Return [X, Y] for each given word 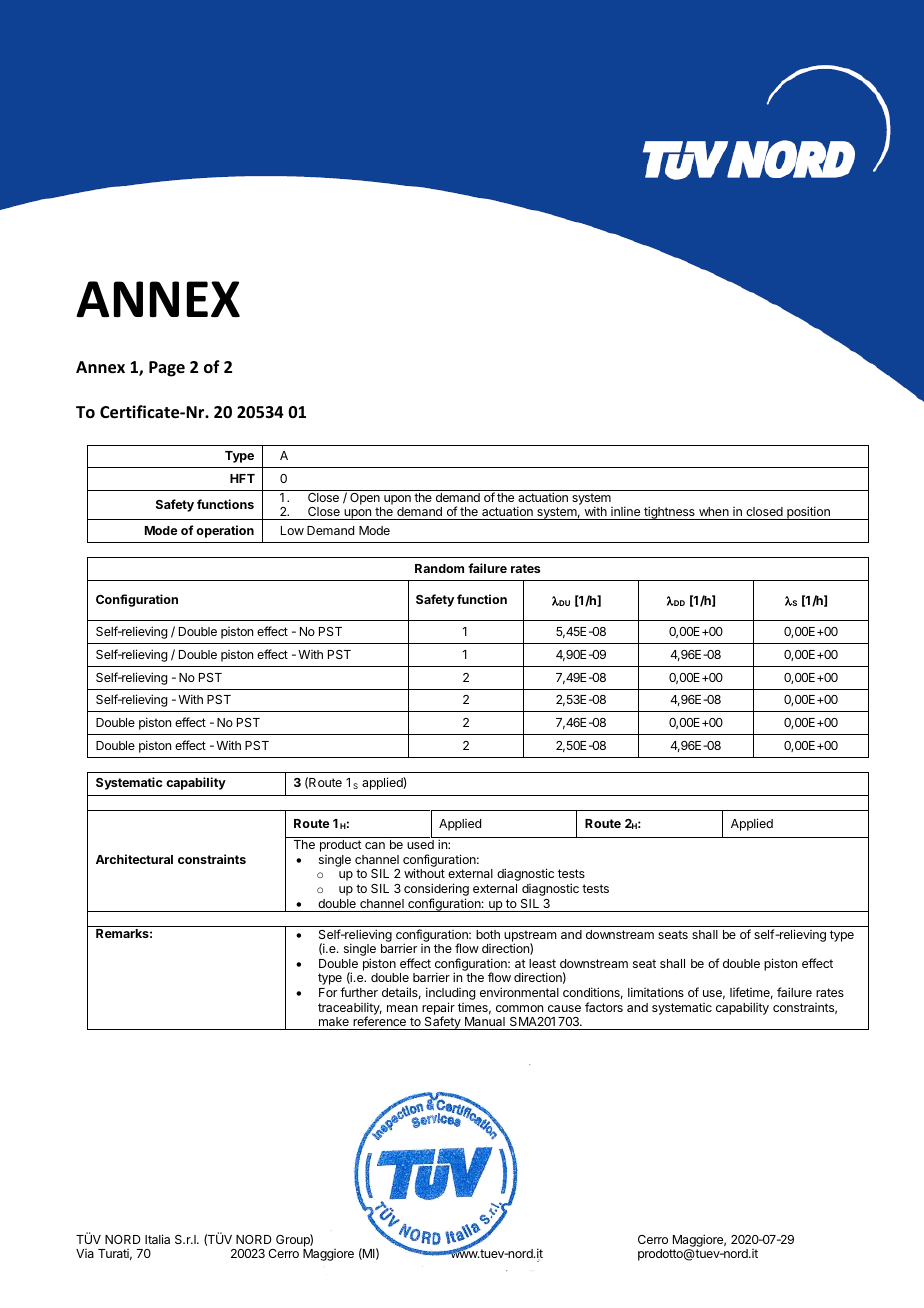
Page [167, 369]
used [420, 844]
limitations [656, 992]
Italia [157, 1239]
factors [604, 1007]
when [714, 511]
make [334, 1021]
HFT [242, 478]
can [375, 845]
